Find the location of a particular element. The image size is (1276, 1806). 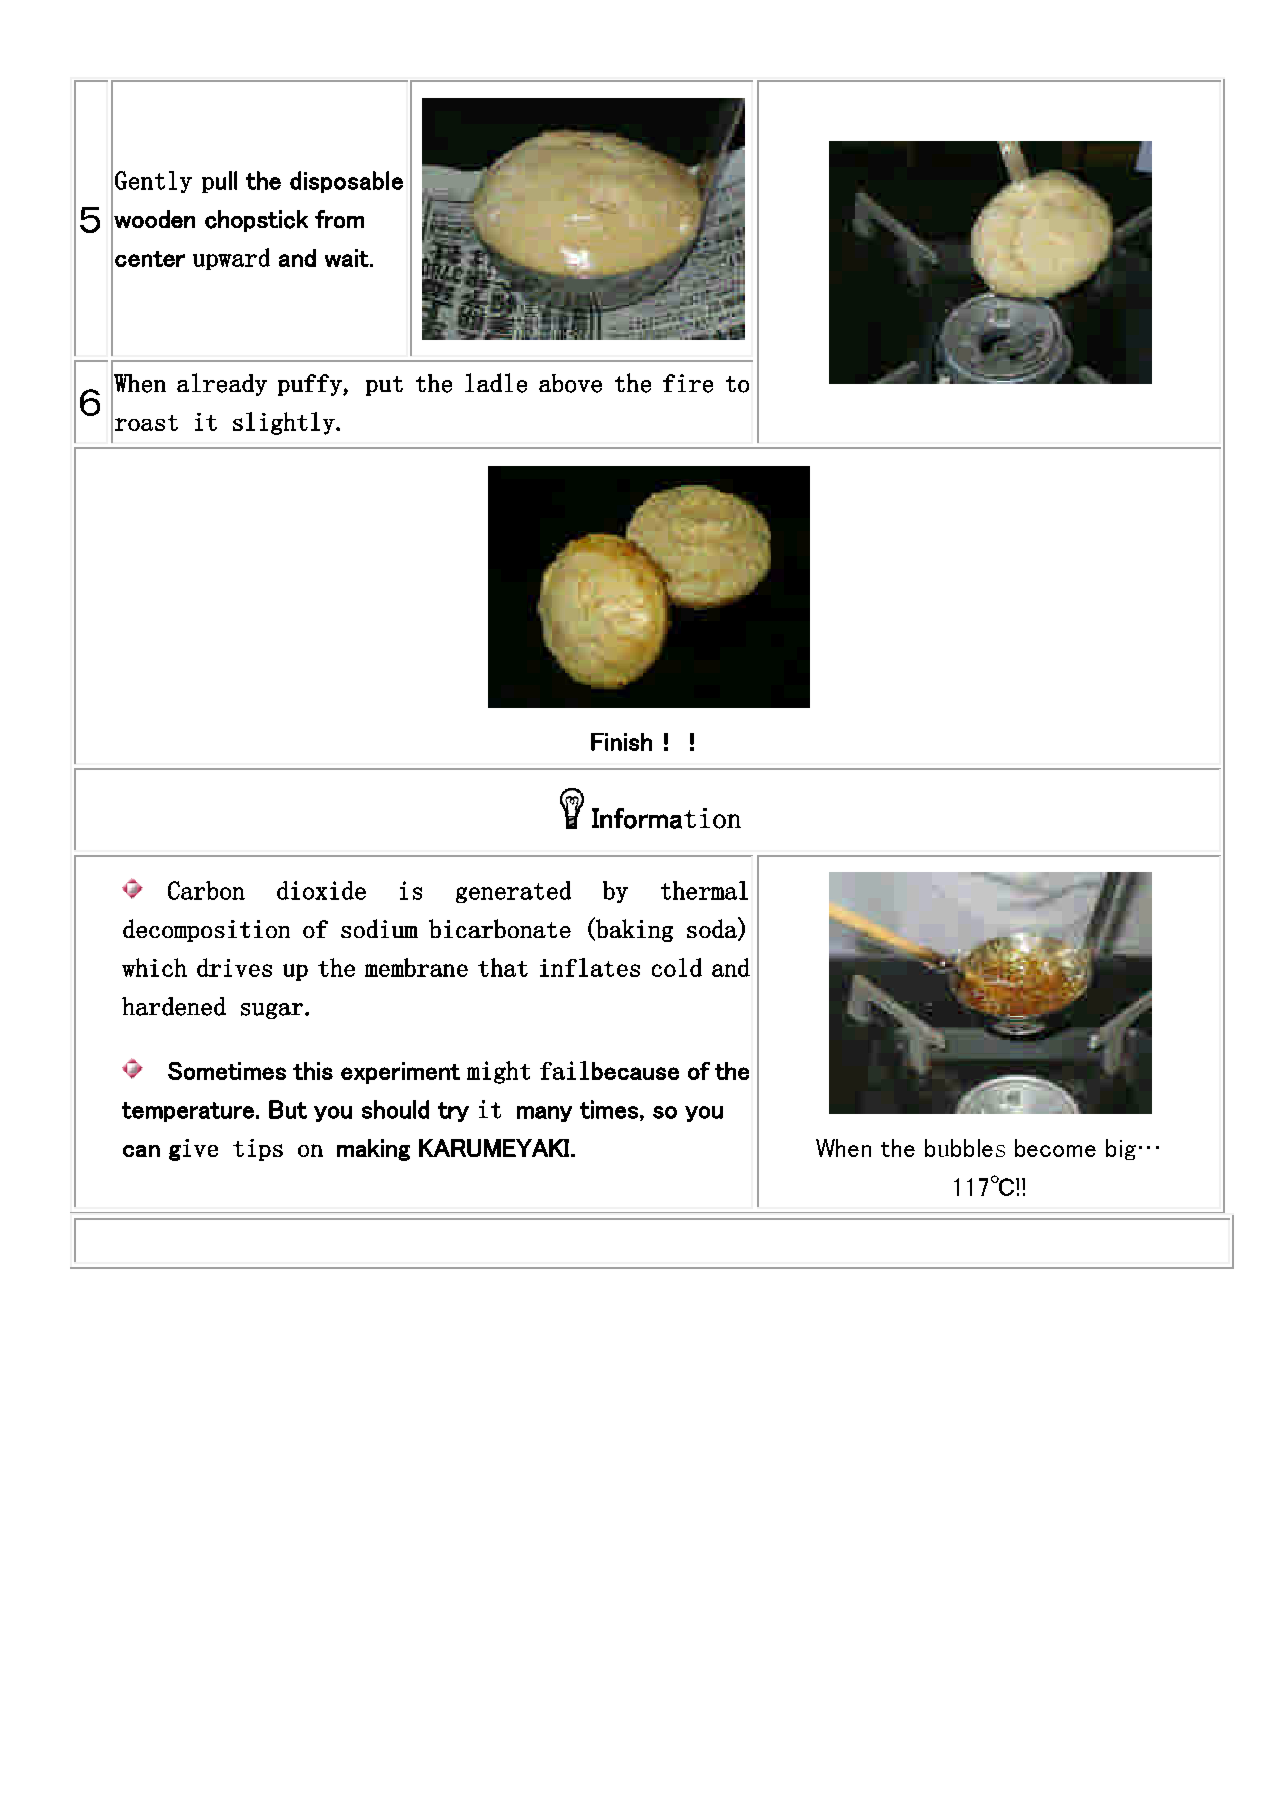

soda is located at coordinates (713, 928).
